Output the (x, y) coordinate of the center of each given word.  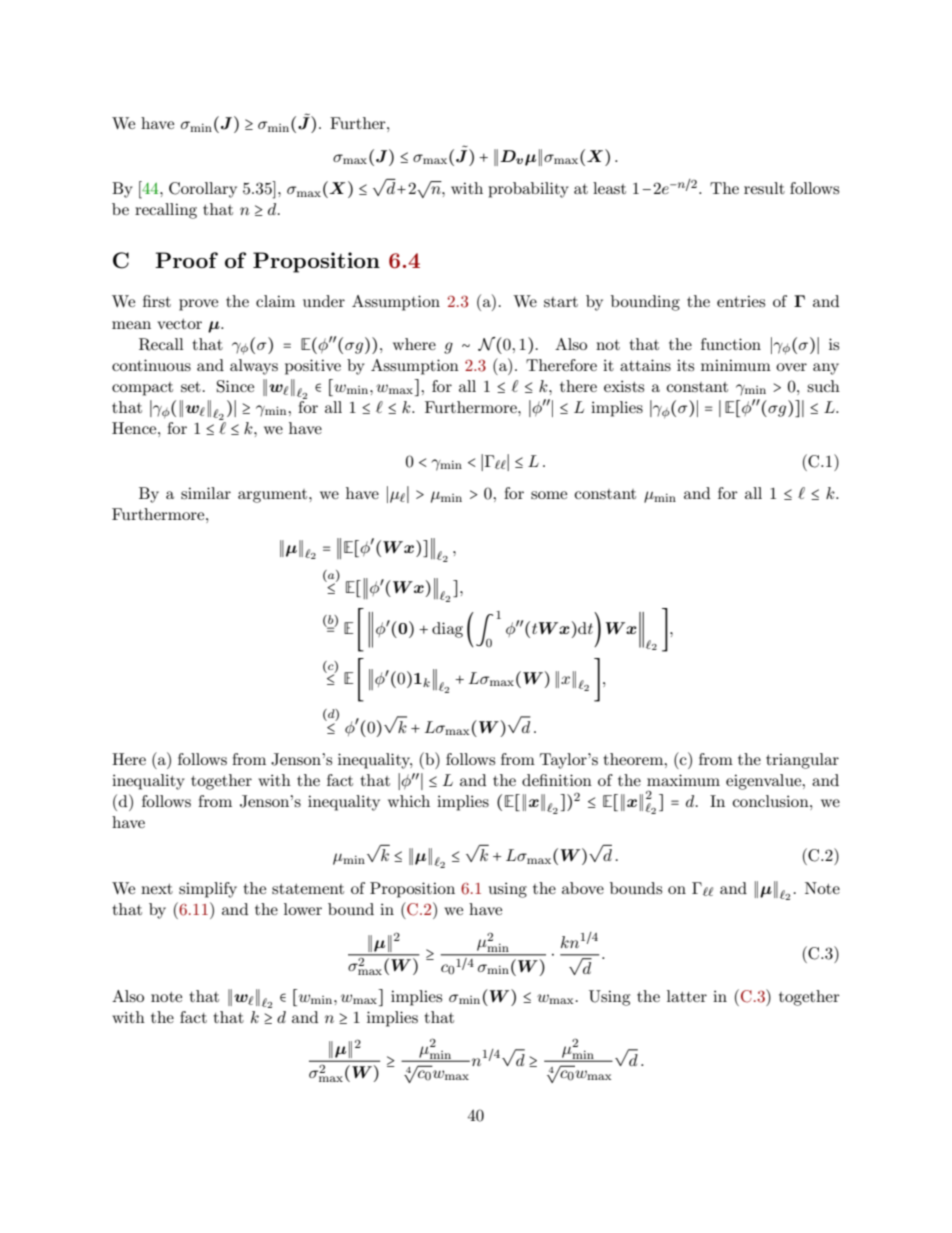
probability (528, 190)
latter (687, 996)
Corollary (203, 190)
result (764, 188)
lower (303, 909)
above (583, 888)
